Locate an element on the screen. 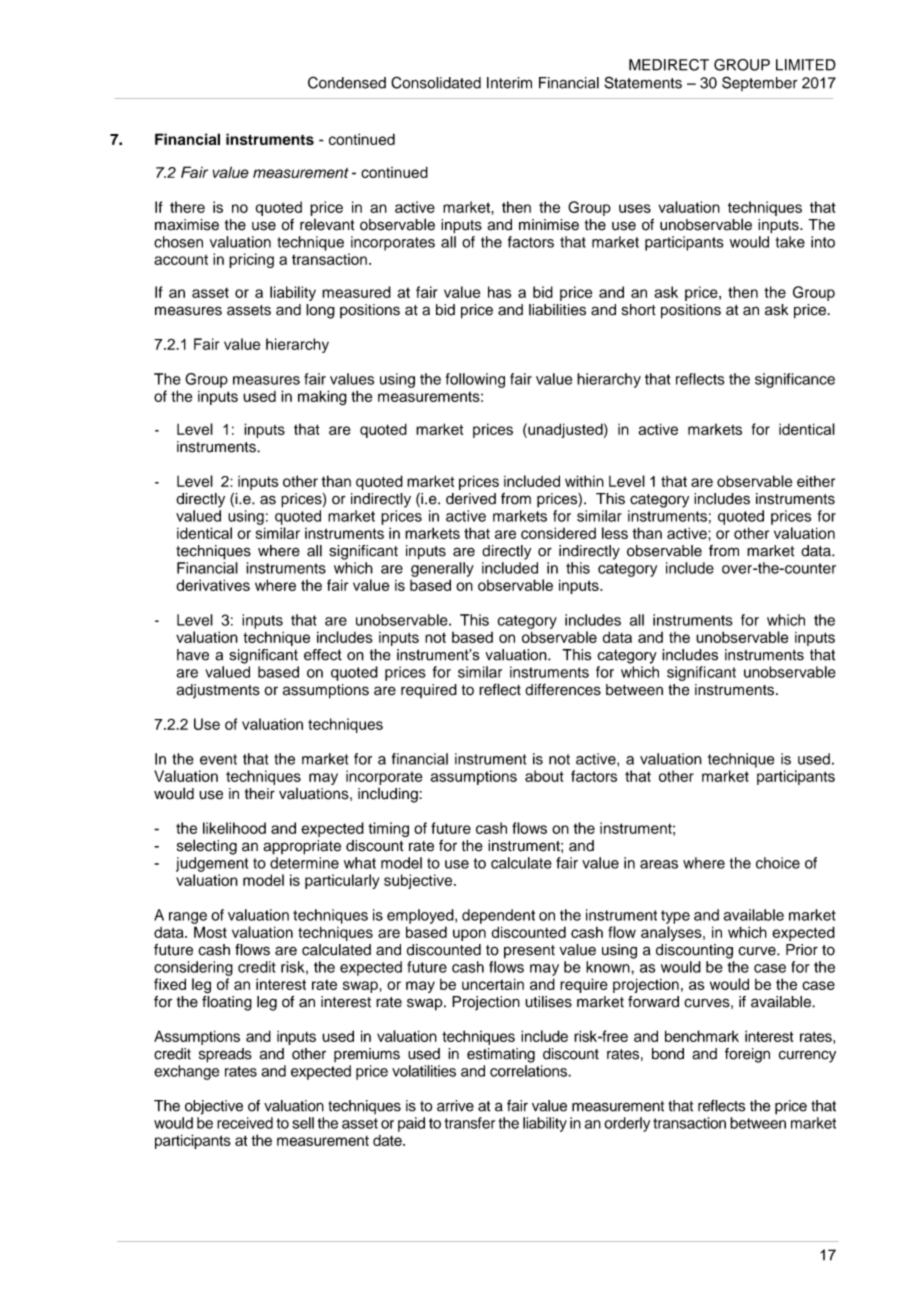 The image size is (924, 1308). correlations is located at coordinates (529, 1071).
